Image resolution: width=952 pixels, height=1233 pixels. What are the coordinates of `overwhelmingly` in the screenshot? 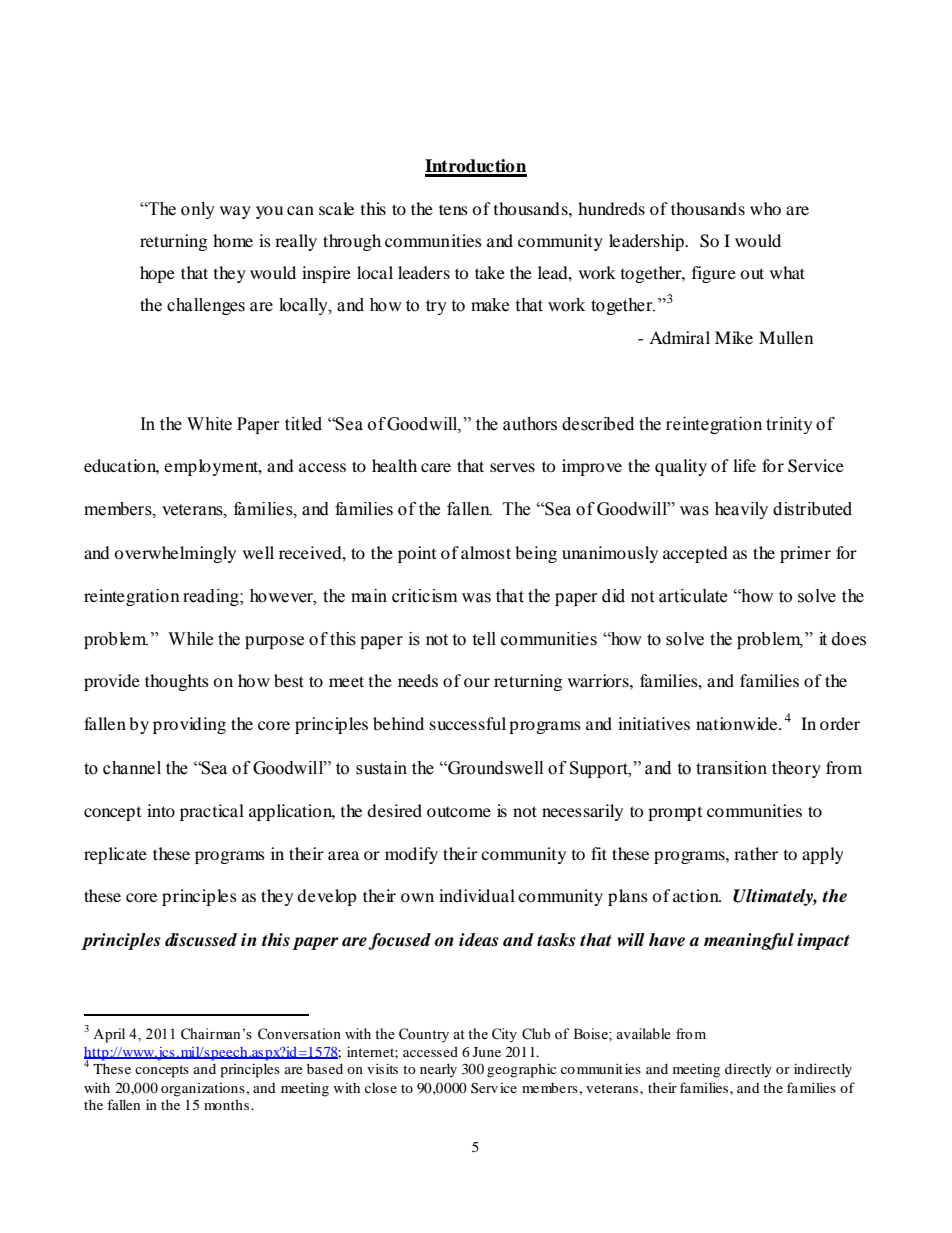 It's located at (175, 554).
